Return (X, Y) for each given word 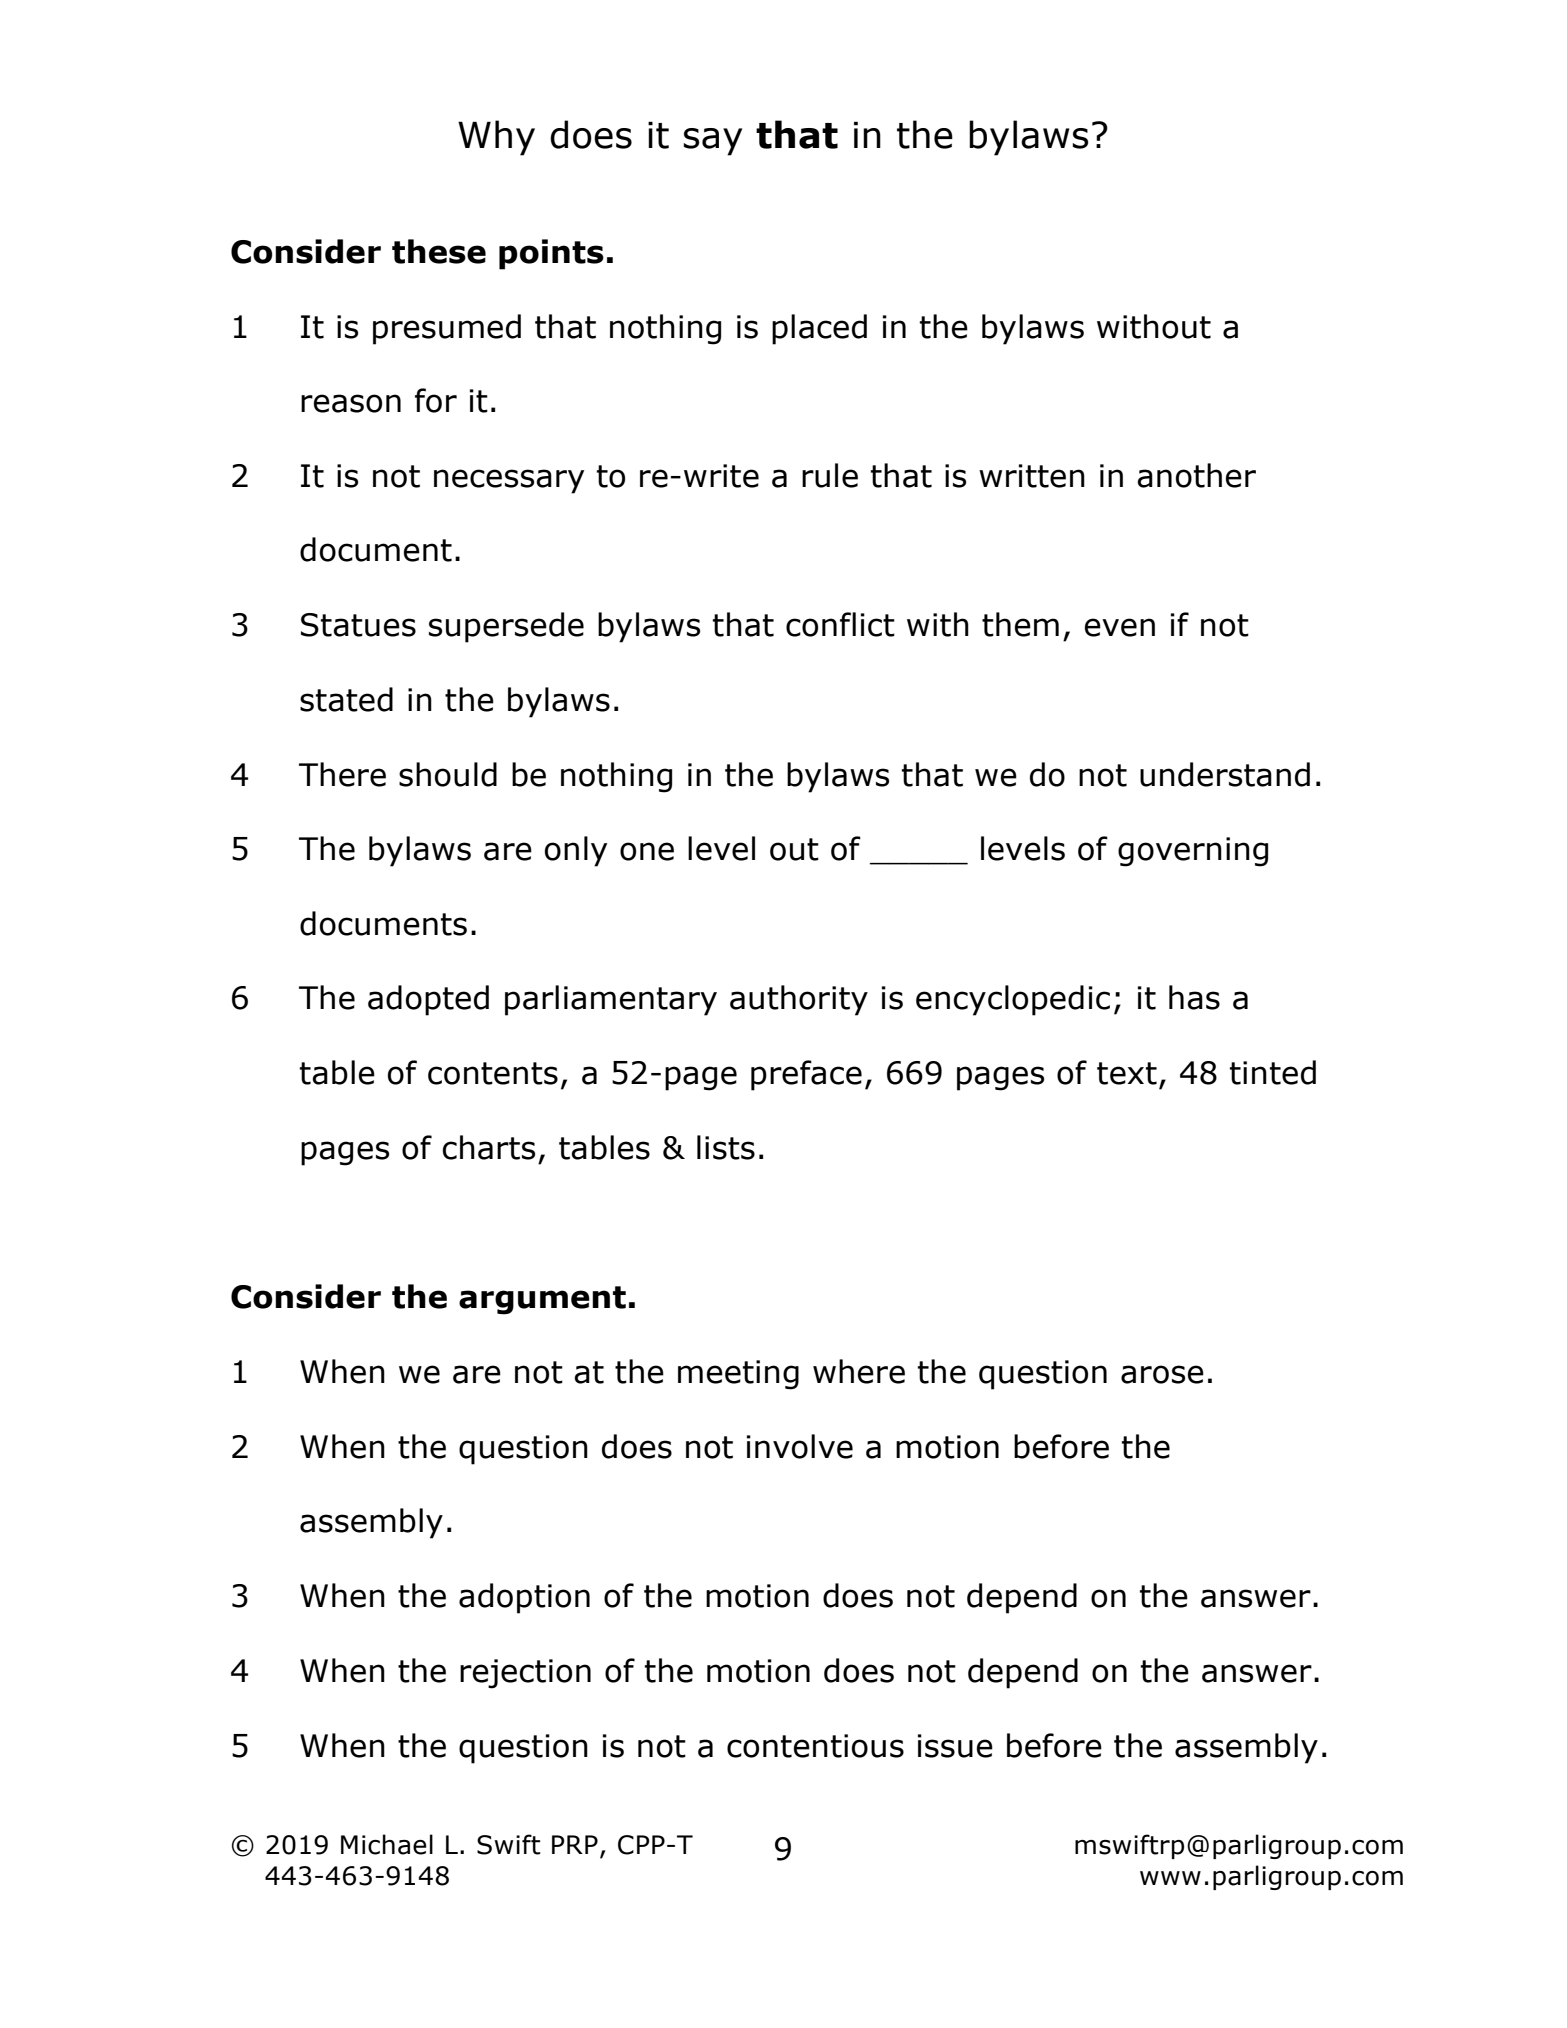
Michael (387, 1844)
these (439, 251)
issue (955, 1746)
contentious (815, 1746)
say (712, 142)
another (1196, 475)
